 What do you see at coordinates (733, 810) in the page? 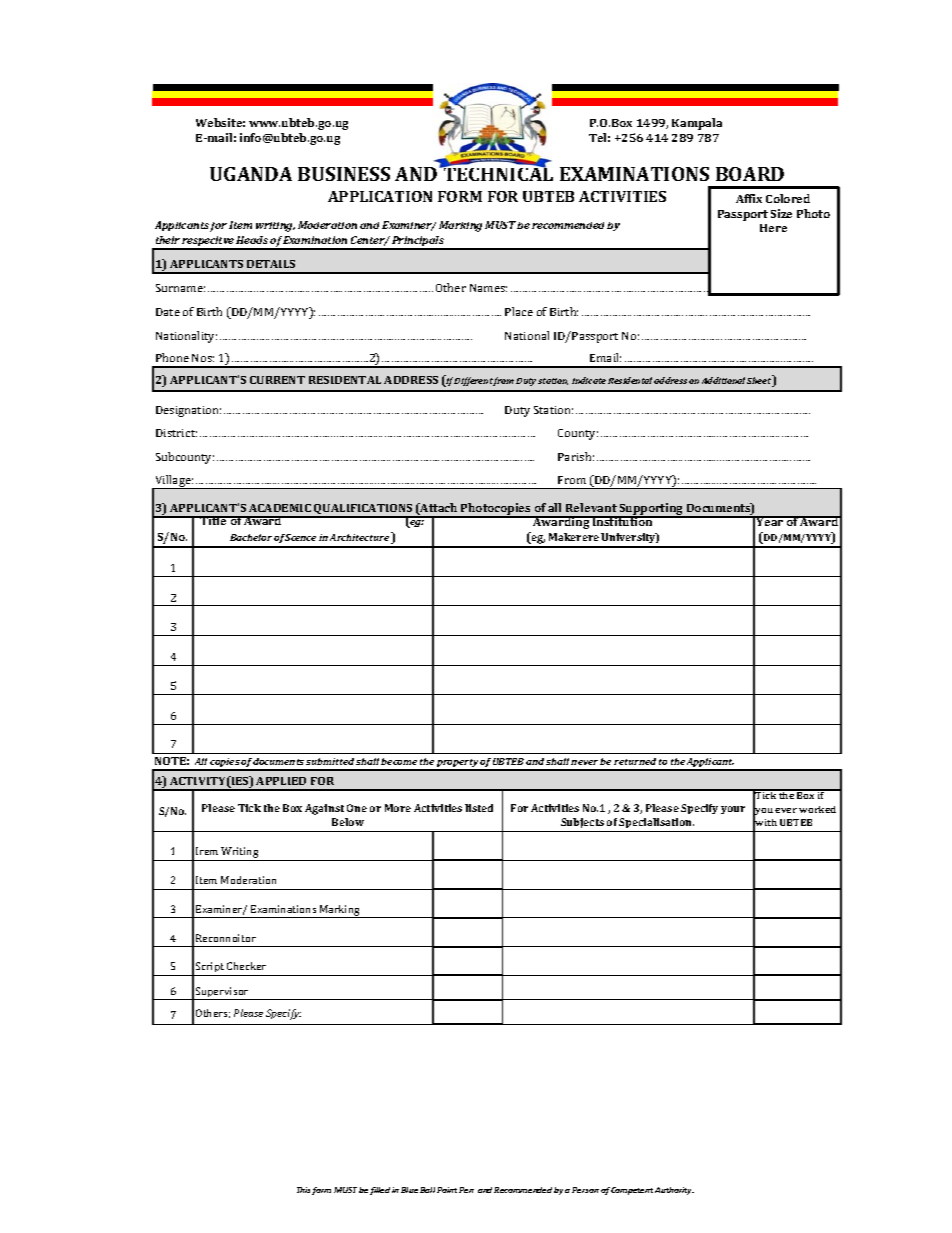
I see `your` at bounding box center [733, 810].
